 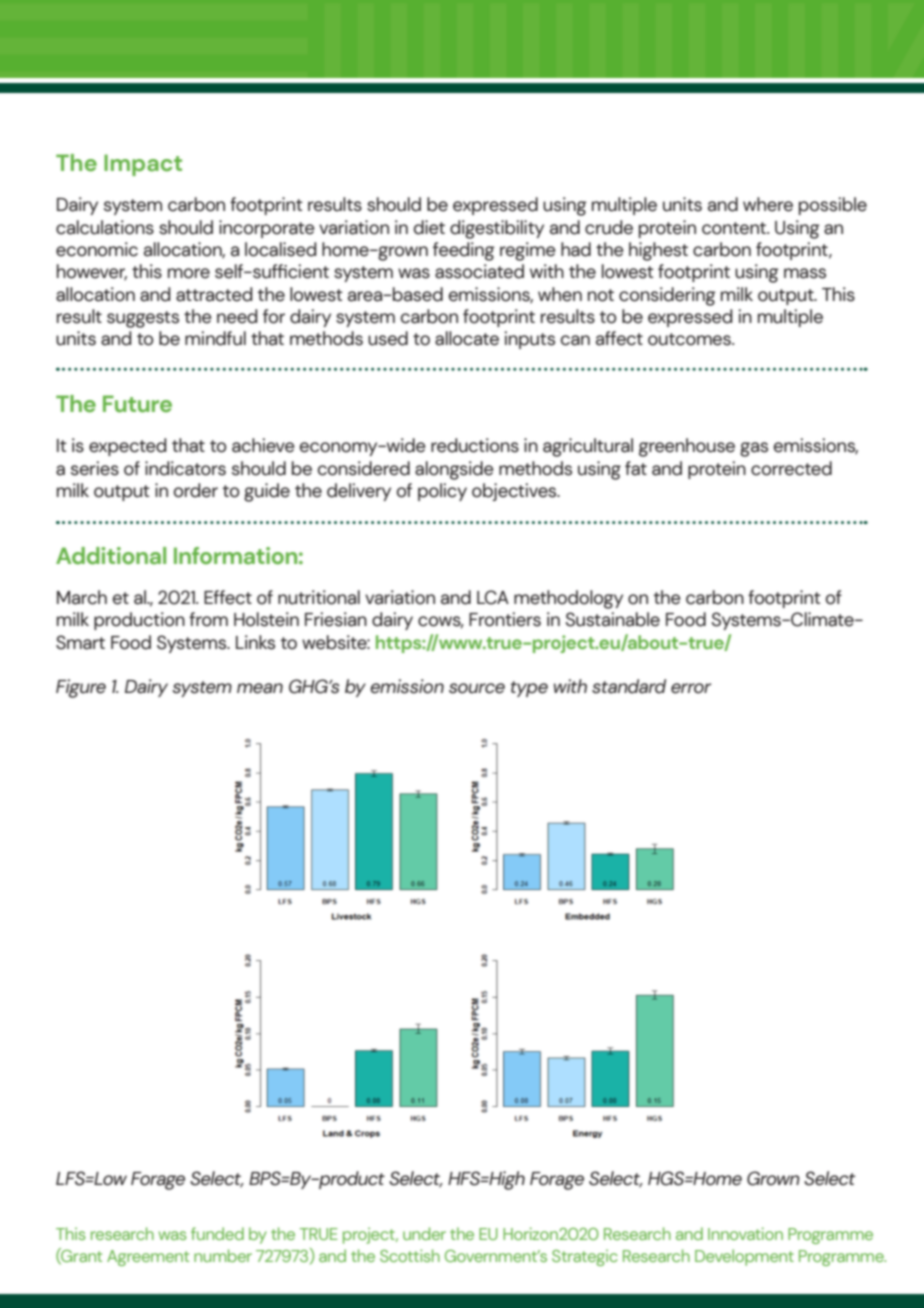 I want to click on where, so click(x=768, y=204).
